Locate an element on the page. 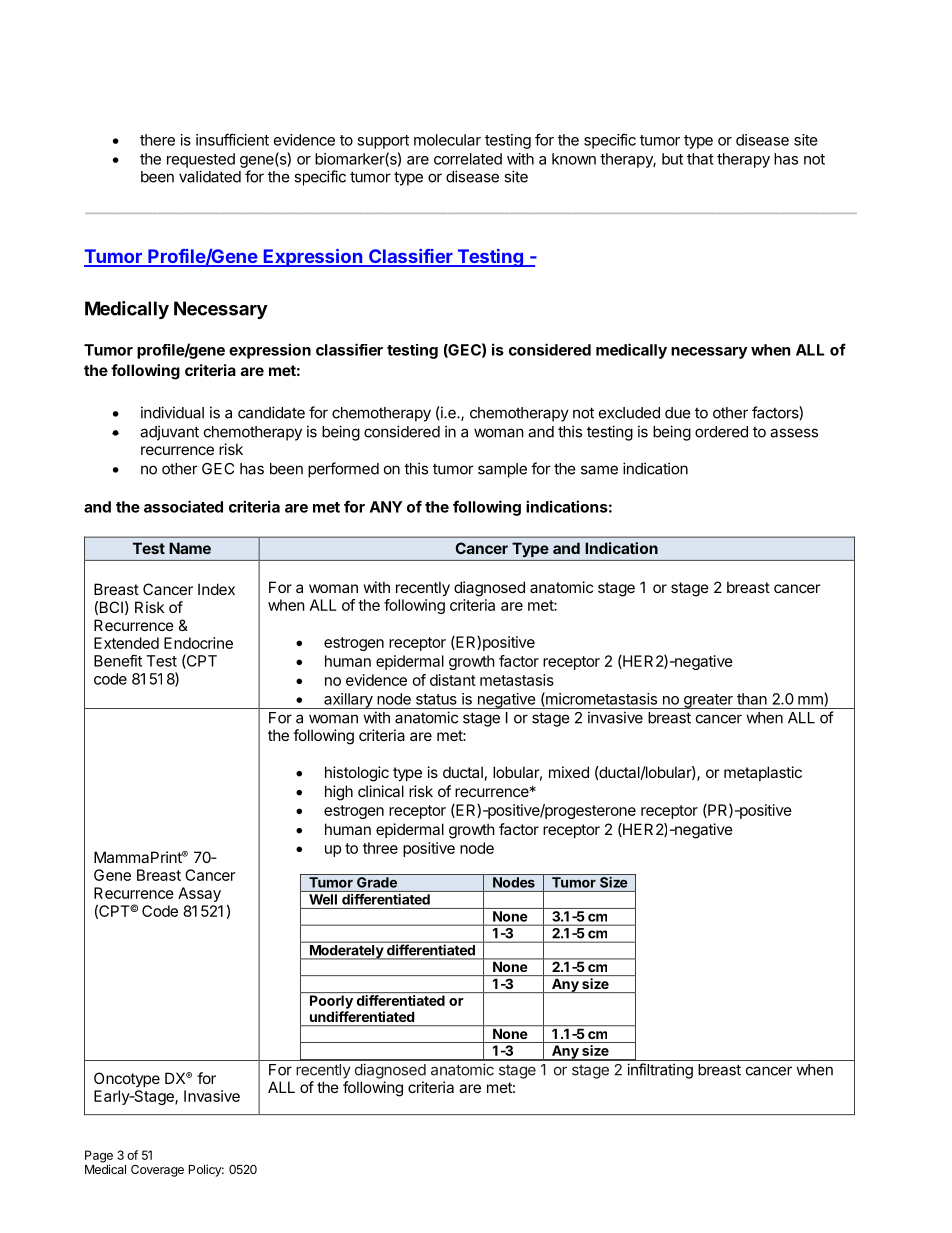 This document has height=1233, width=952. requested is located at coordinates (201, 160).
